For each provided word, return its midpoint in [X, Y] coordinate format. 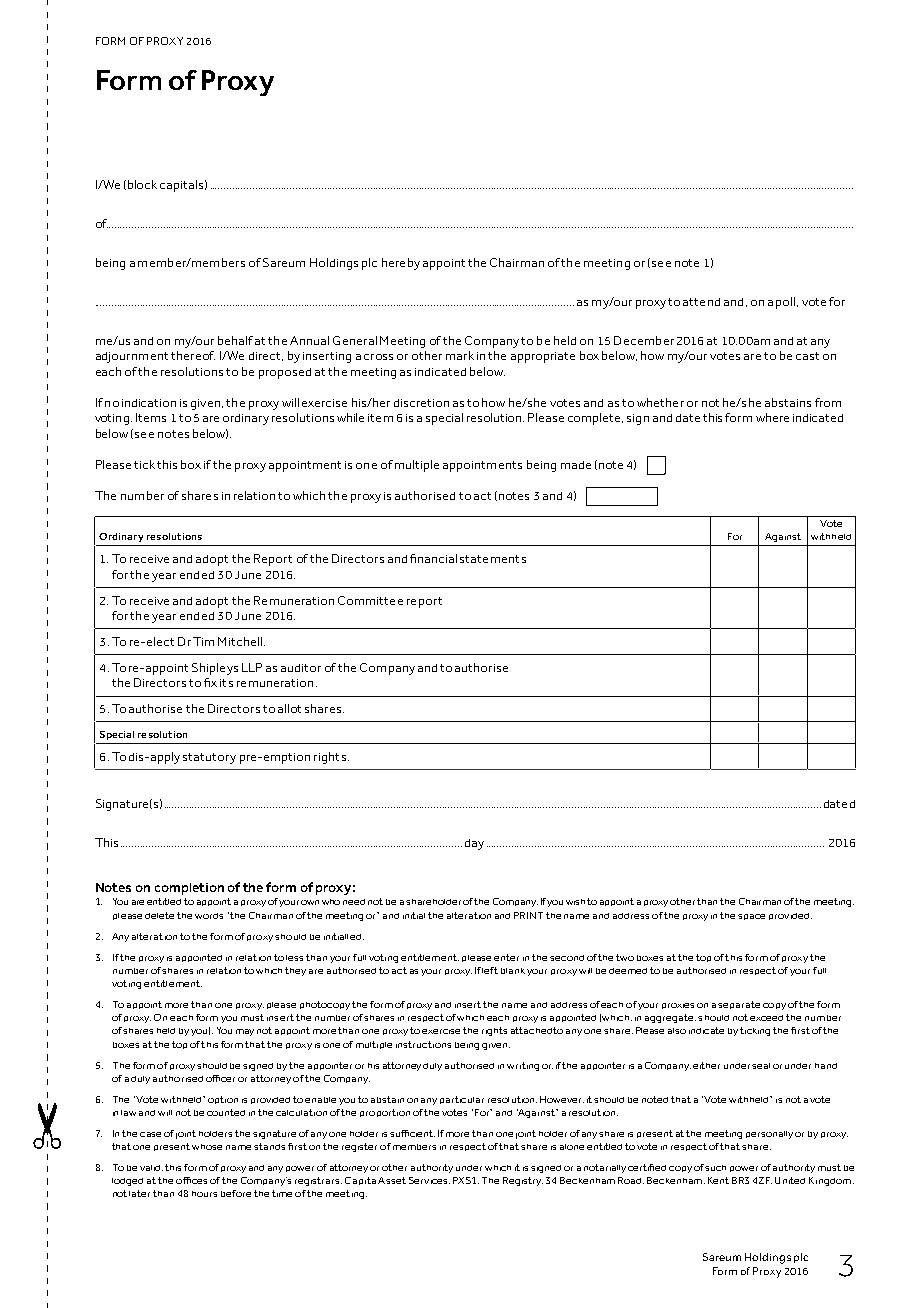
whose [207, 1147]
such [715, 1168]
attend [701, 302]
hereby [401, 264]
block [142, 184]
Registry [523, 1181]
